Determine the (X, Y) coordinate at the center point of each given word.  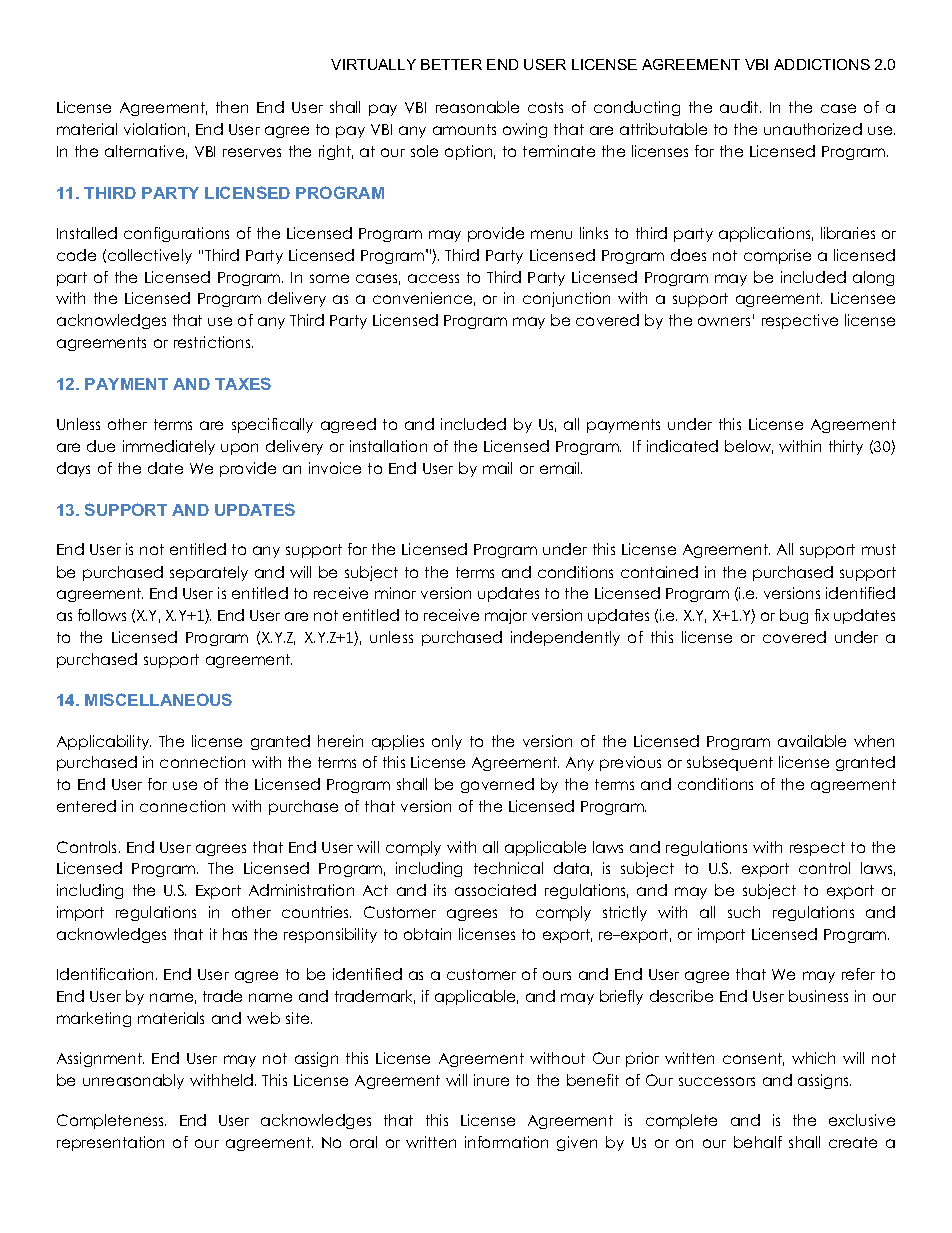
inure (491, 1080)
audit (740, 107)
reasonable (477, 107)
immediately (169, 447)
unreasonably (133, 1081)
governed (497, 785)
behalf (758, 1142)
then (232, 107)
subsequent (730, 763)
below (749, 447)
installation (388, 446)
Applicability (104, 742)
